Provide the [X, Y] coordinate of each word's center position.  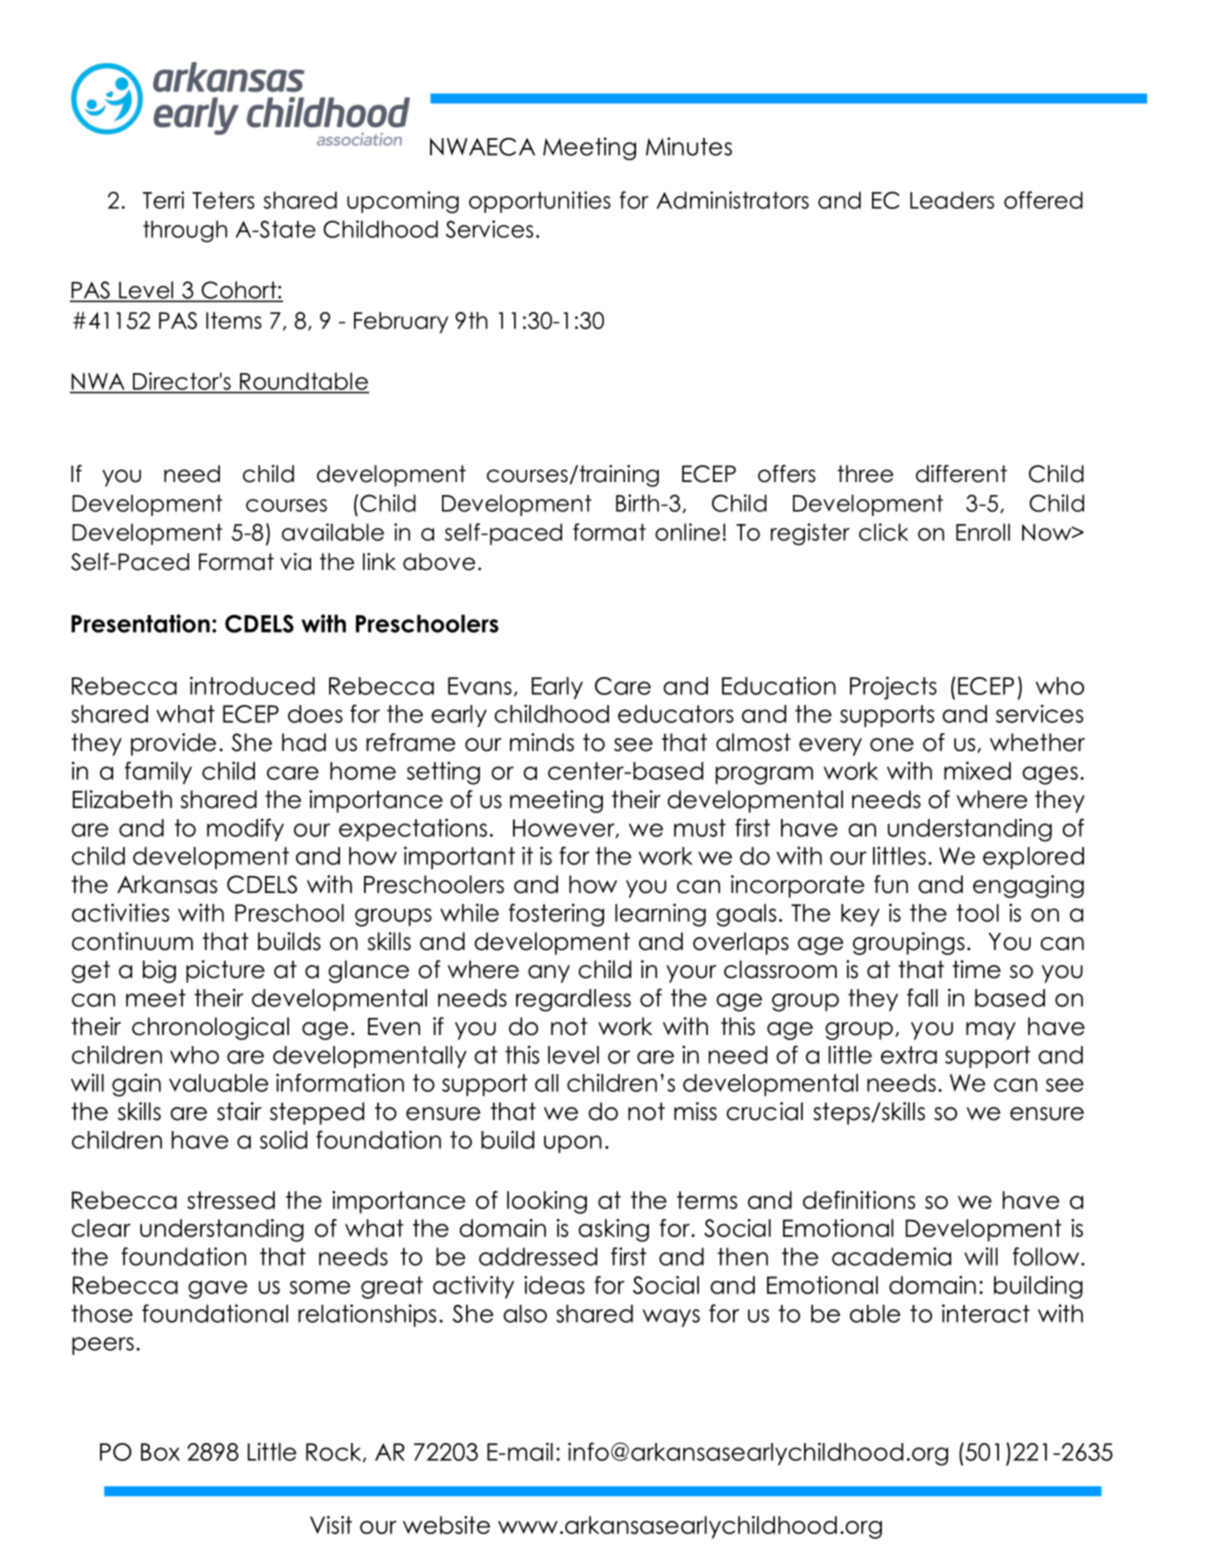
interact [986, 1313]
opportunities [540, 202]
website [446, 1525]
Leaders [952, 200]
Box [160, 1452]
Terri [163, 200]
